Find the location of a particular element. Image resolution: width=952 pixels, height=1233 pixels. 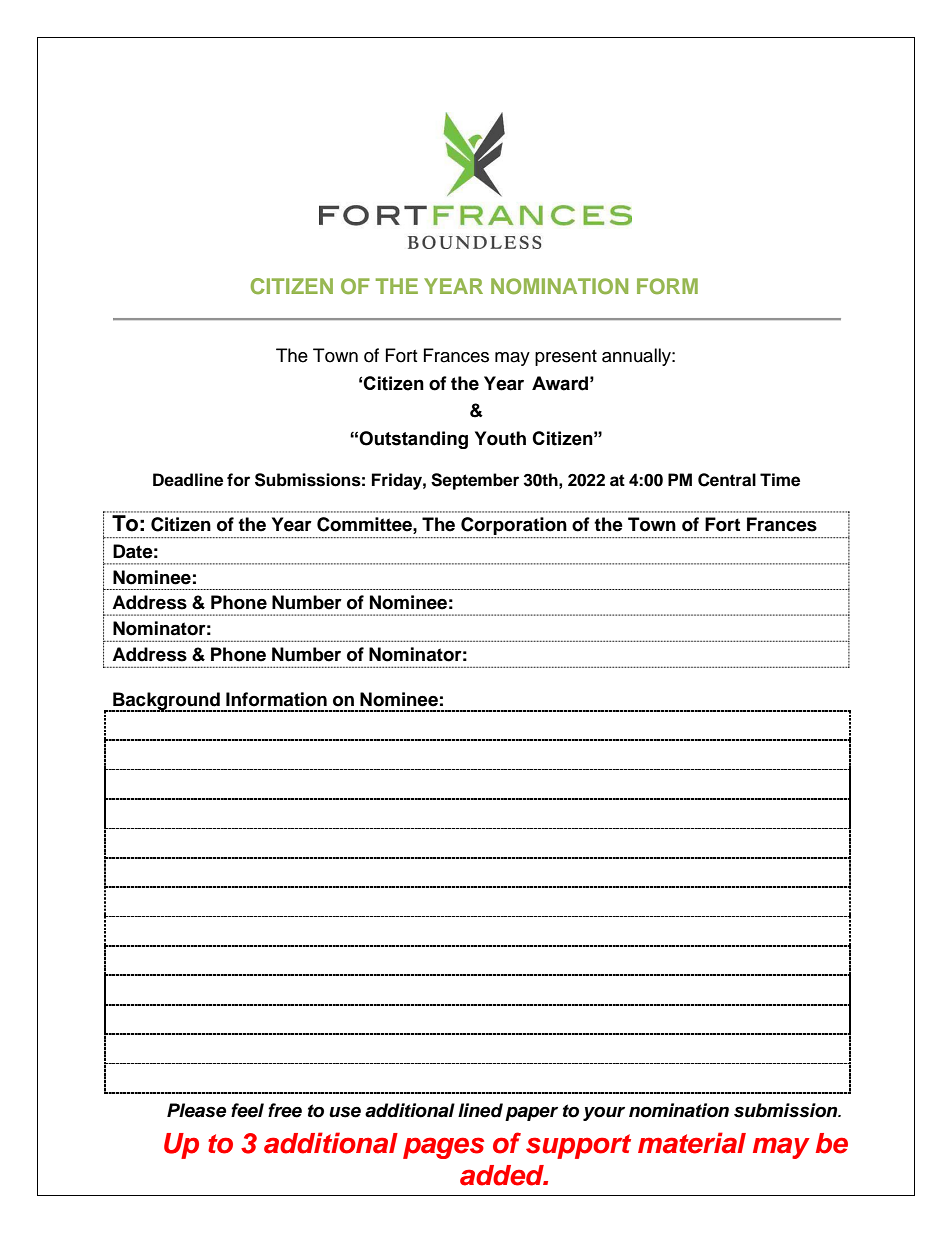

Background is located at coordinates (166, 702).
